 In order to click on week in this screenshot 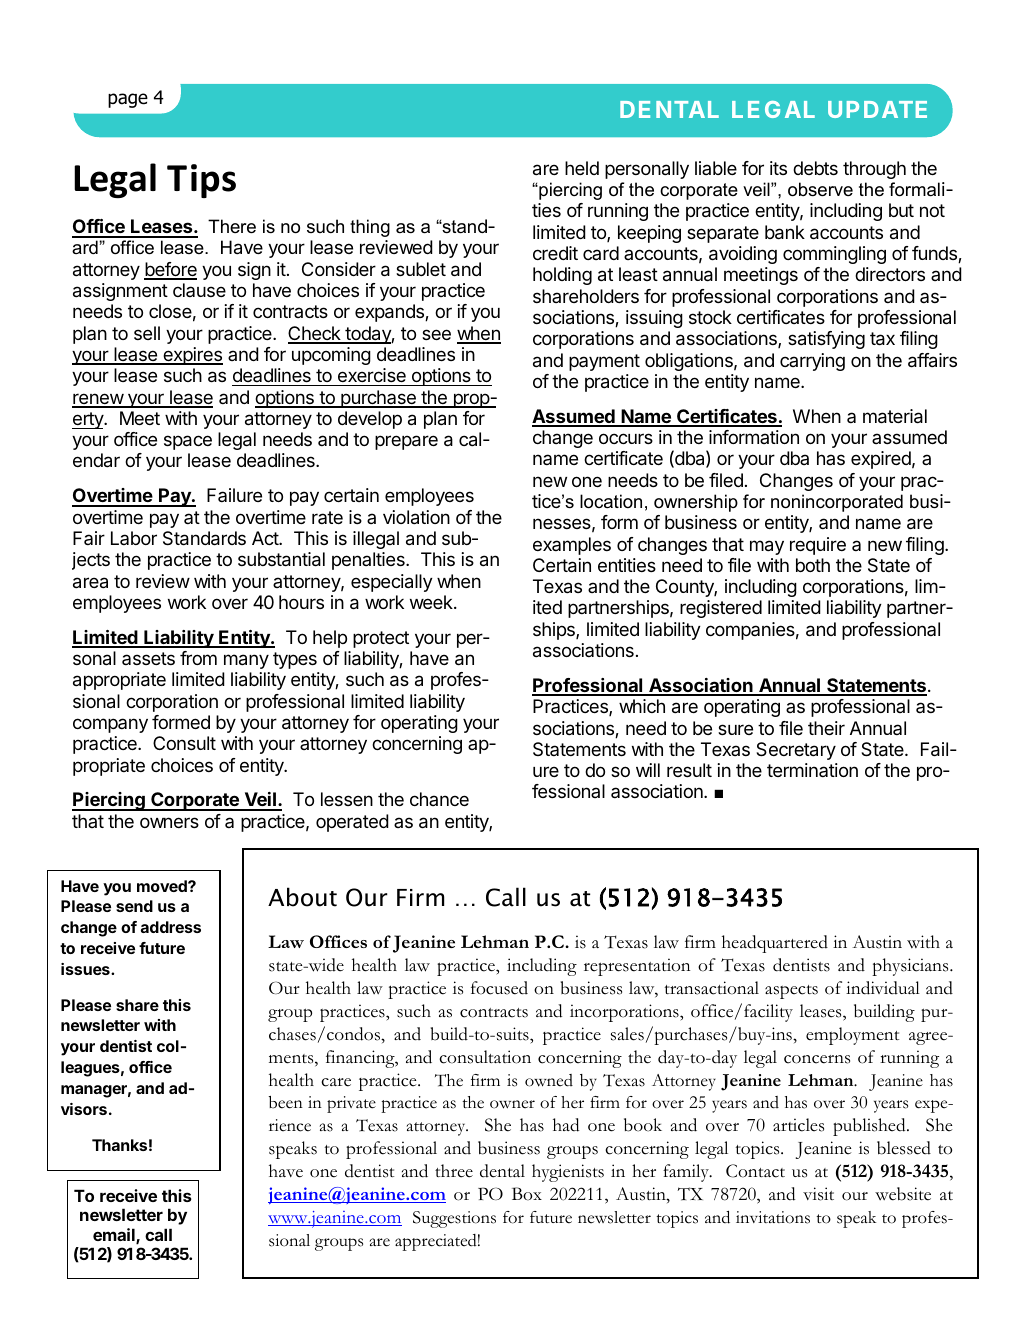, I will do `click(432, 602)`.
